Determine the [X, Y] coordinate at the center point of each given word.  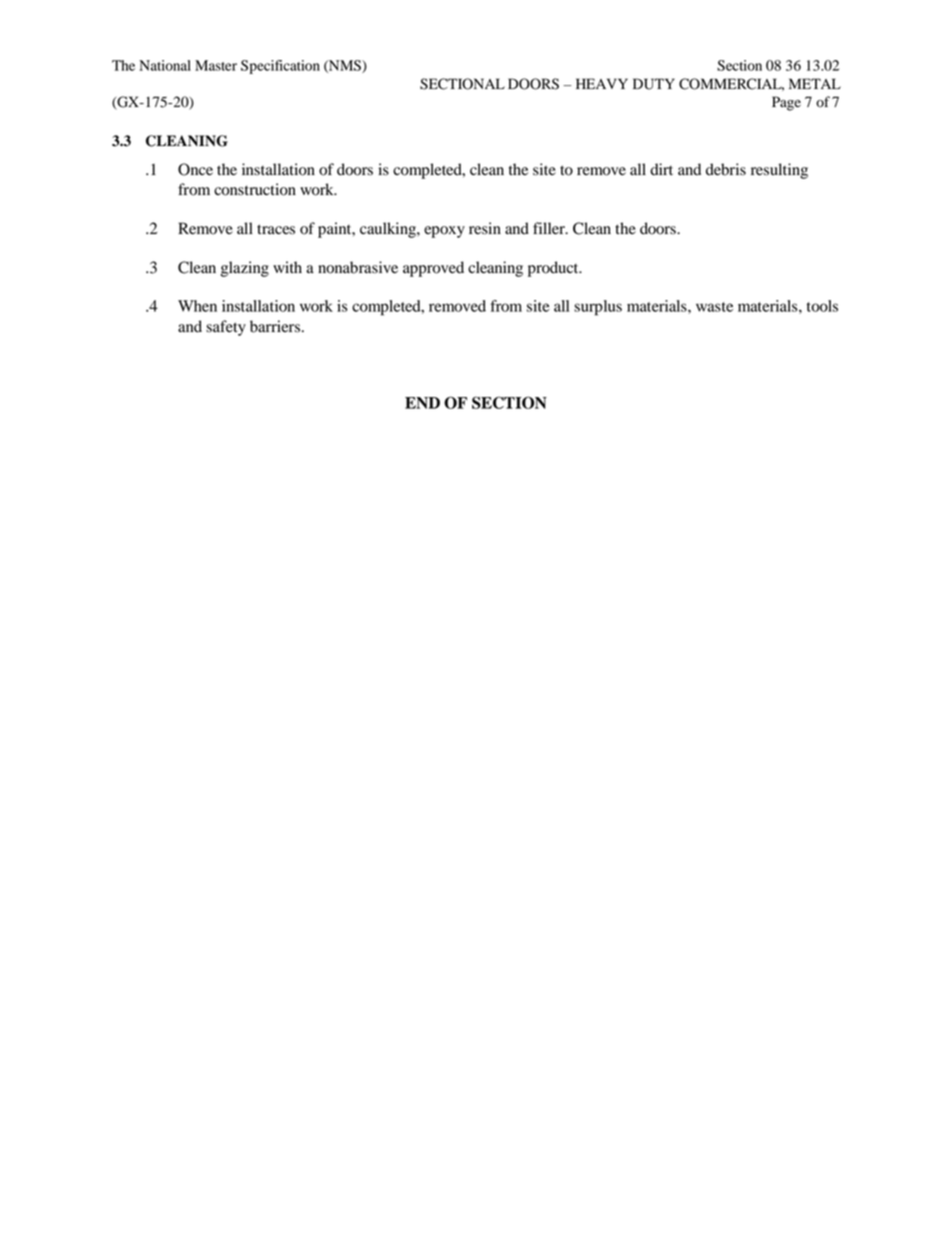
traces [276, 229]
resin [485, 228]
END [422, 403]
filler [550, 228]
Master [216, 65]
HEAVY [602, 83]
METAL [815, 83]
